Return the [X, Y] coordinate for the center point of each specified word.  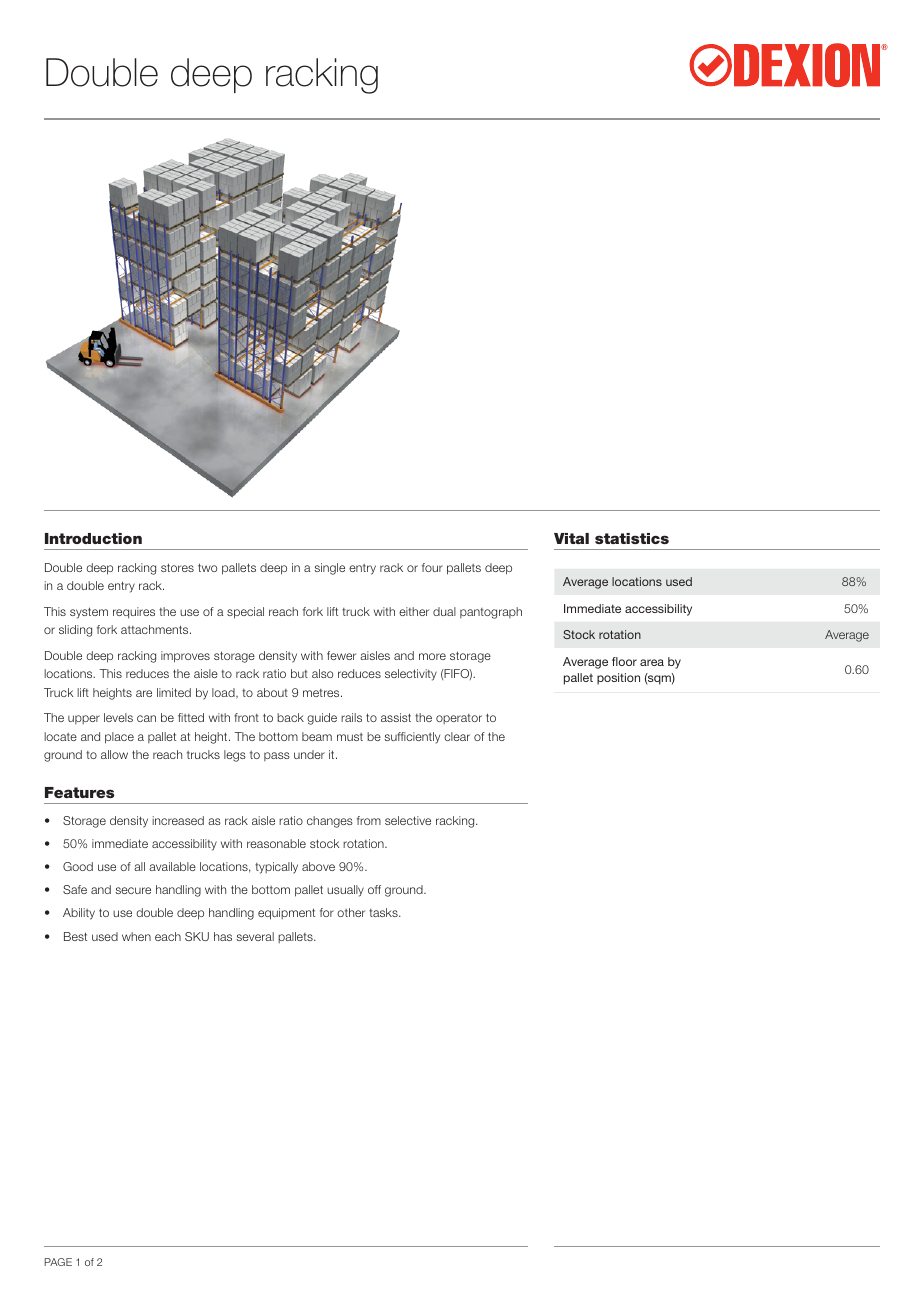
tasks [384, 912]
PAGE [58, 1262]
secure [133, 890]
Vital [571, 538]
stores [177, 567]
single [329, 569]
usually [345, 891]
